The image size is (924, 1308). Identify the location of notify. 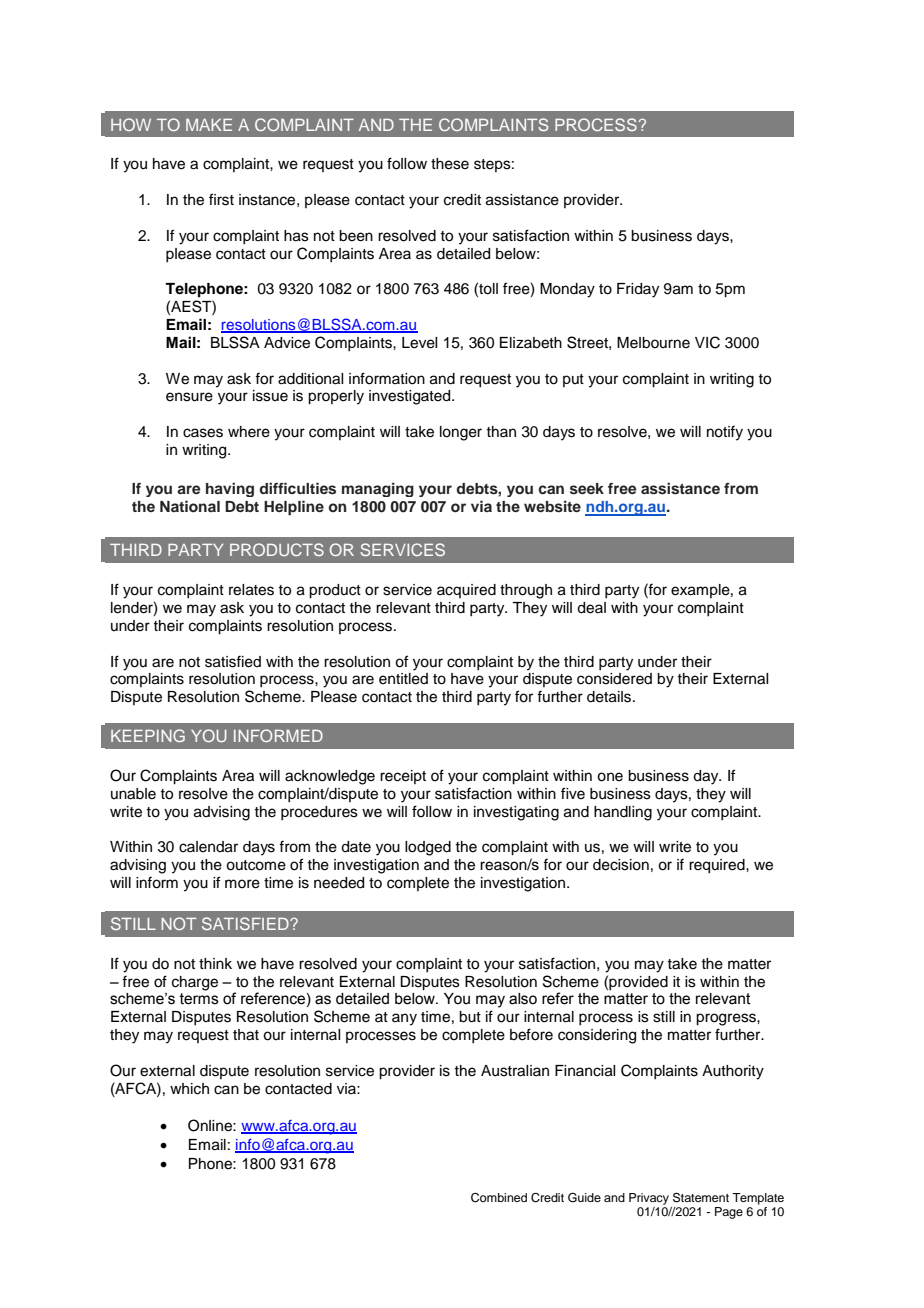
(725, 433).
